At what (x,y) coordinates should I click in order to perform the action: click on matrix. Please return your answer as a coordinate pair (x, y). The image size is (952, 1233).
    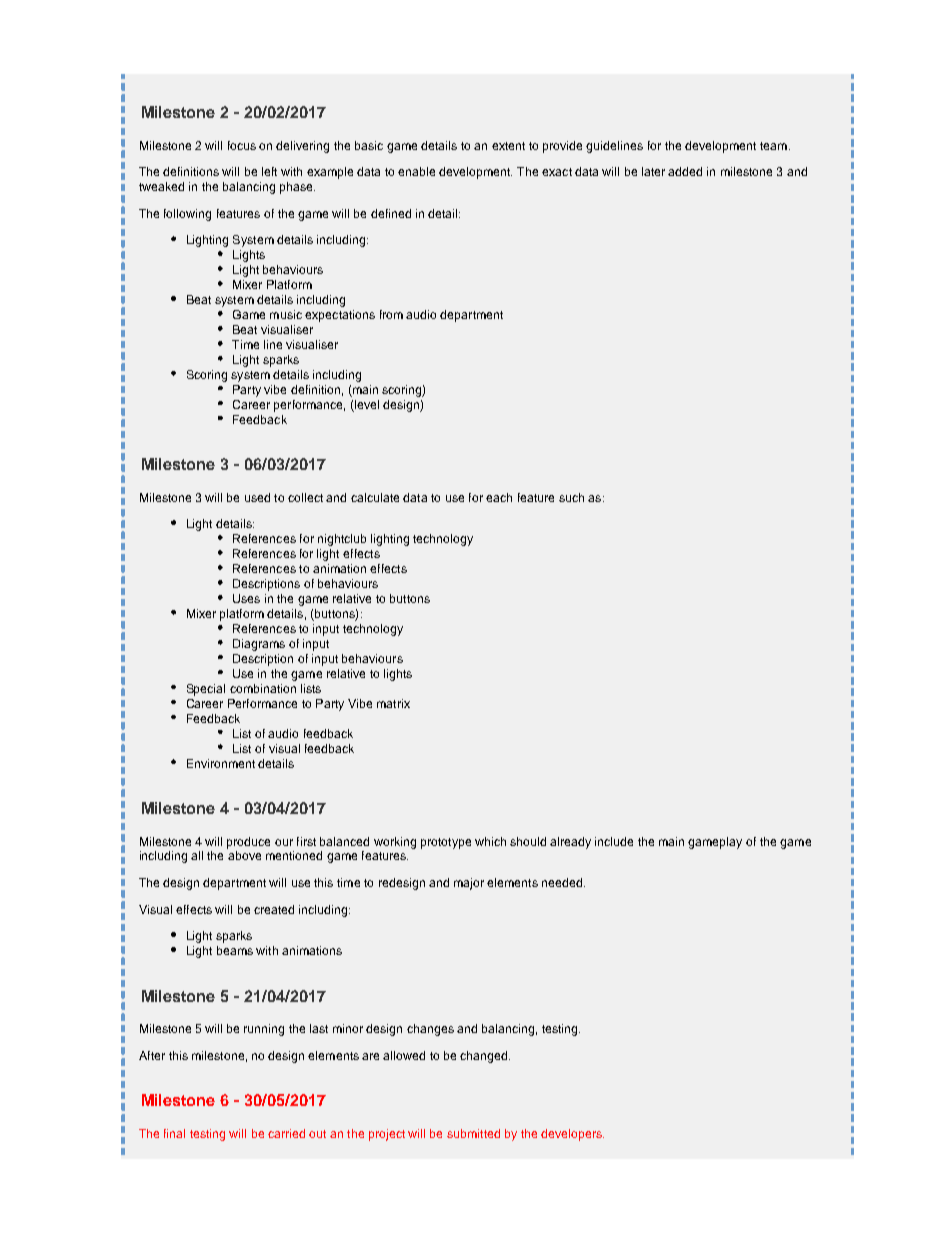
    Looking at the image, I should click on (393, 703).
